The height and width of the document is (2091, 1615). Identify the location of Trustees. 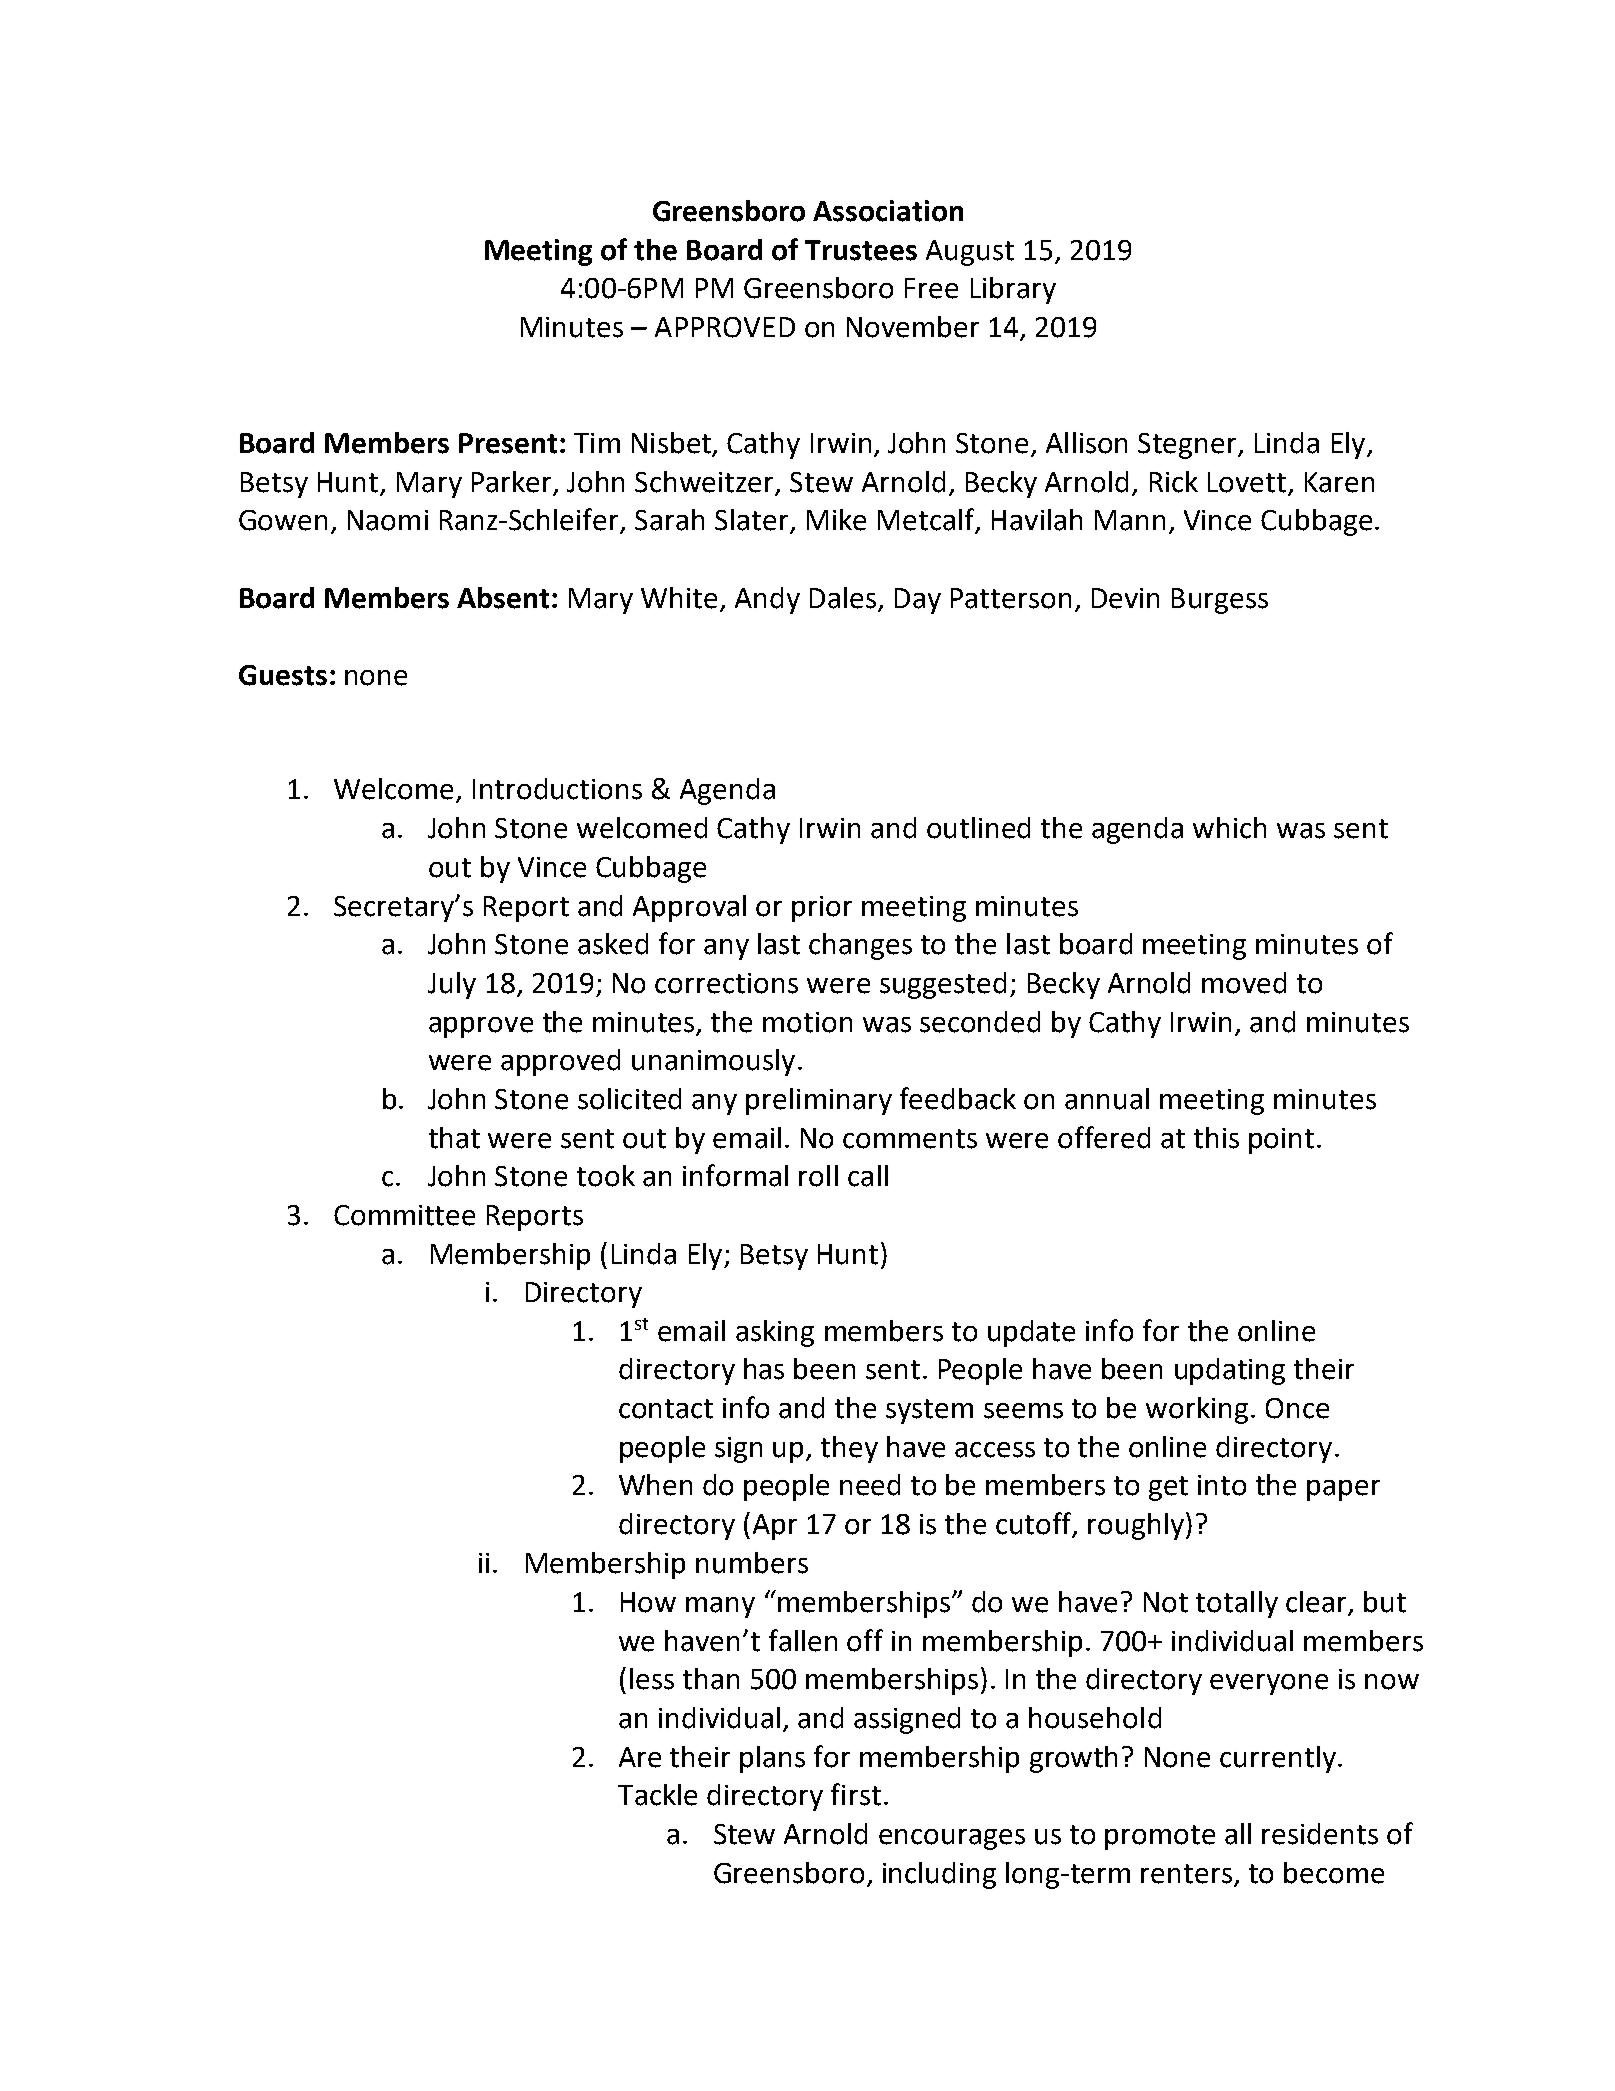
(861, 250).
